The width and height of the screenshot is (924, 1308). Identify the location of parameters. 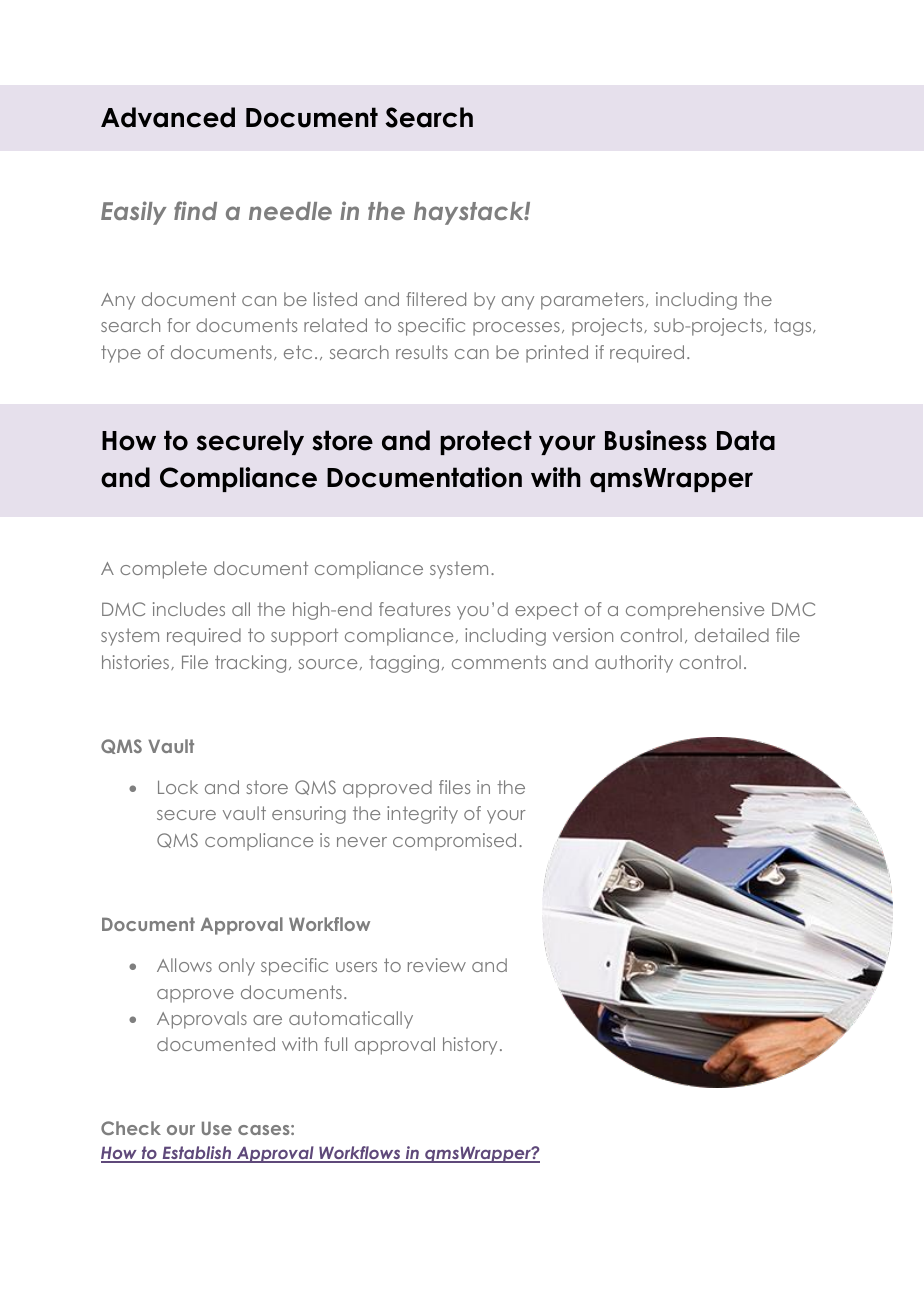
(592, 301).
